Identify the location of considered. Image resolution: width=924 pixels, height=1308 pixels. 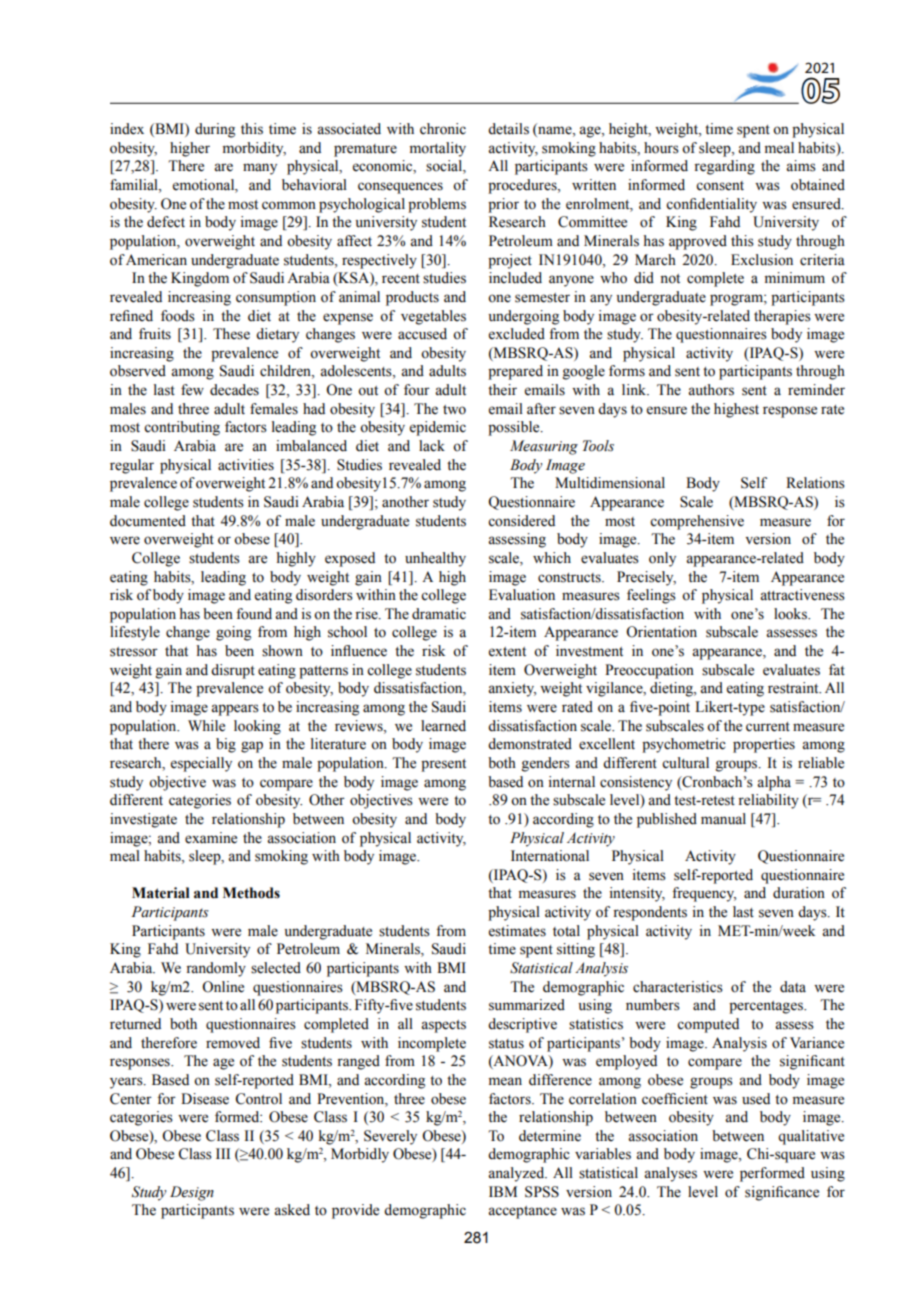
(521, 521).
